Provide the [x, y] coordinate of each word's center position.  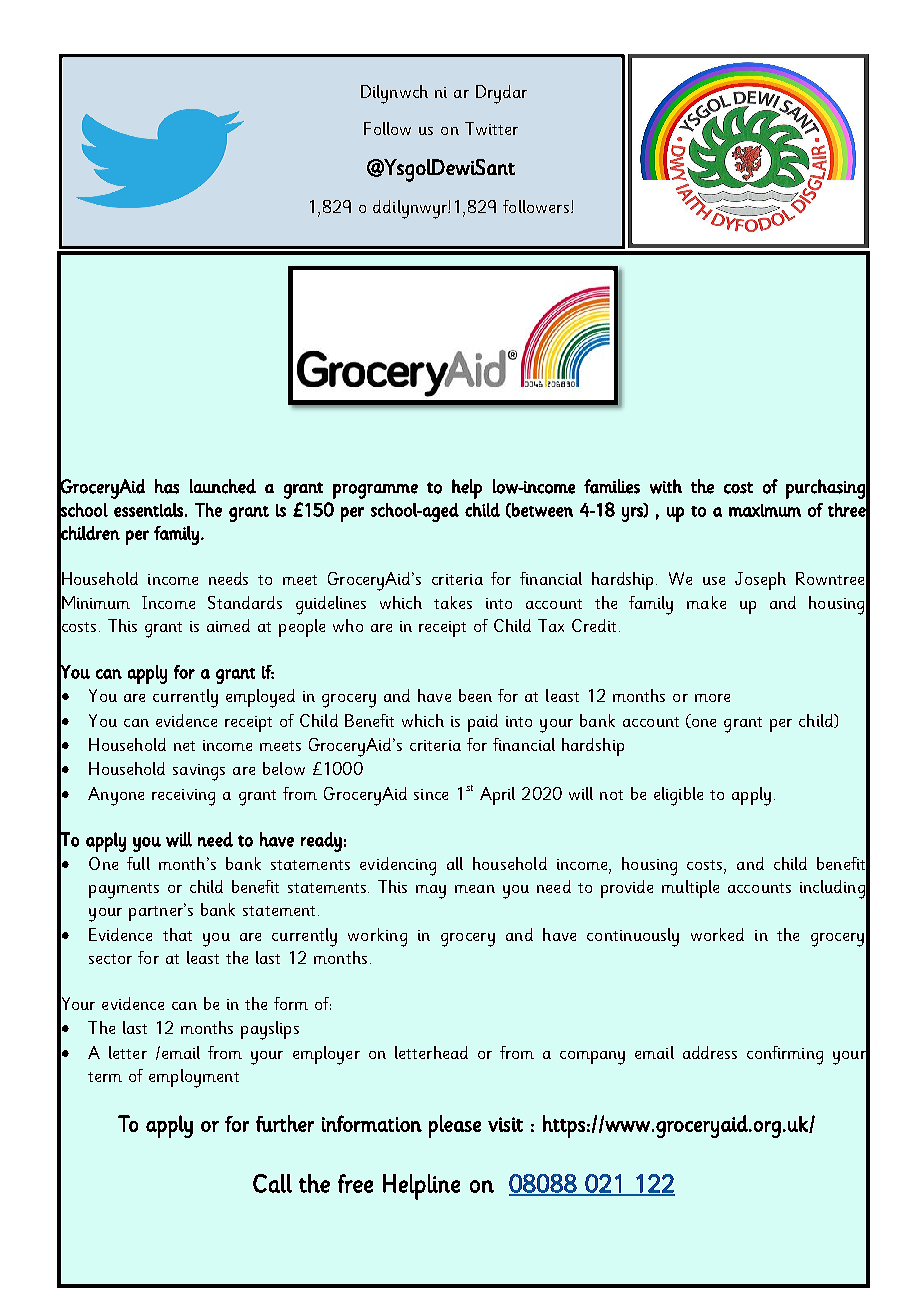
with [666, 486]
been [475, 695]
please [455, 1126]
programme [375, 491]
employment [194, 1078]
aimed [228, 625]
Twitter [491, 128]
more [712, 698]
